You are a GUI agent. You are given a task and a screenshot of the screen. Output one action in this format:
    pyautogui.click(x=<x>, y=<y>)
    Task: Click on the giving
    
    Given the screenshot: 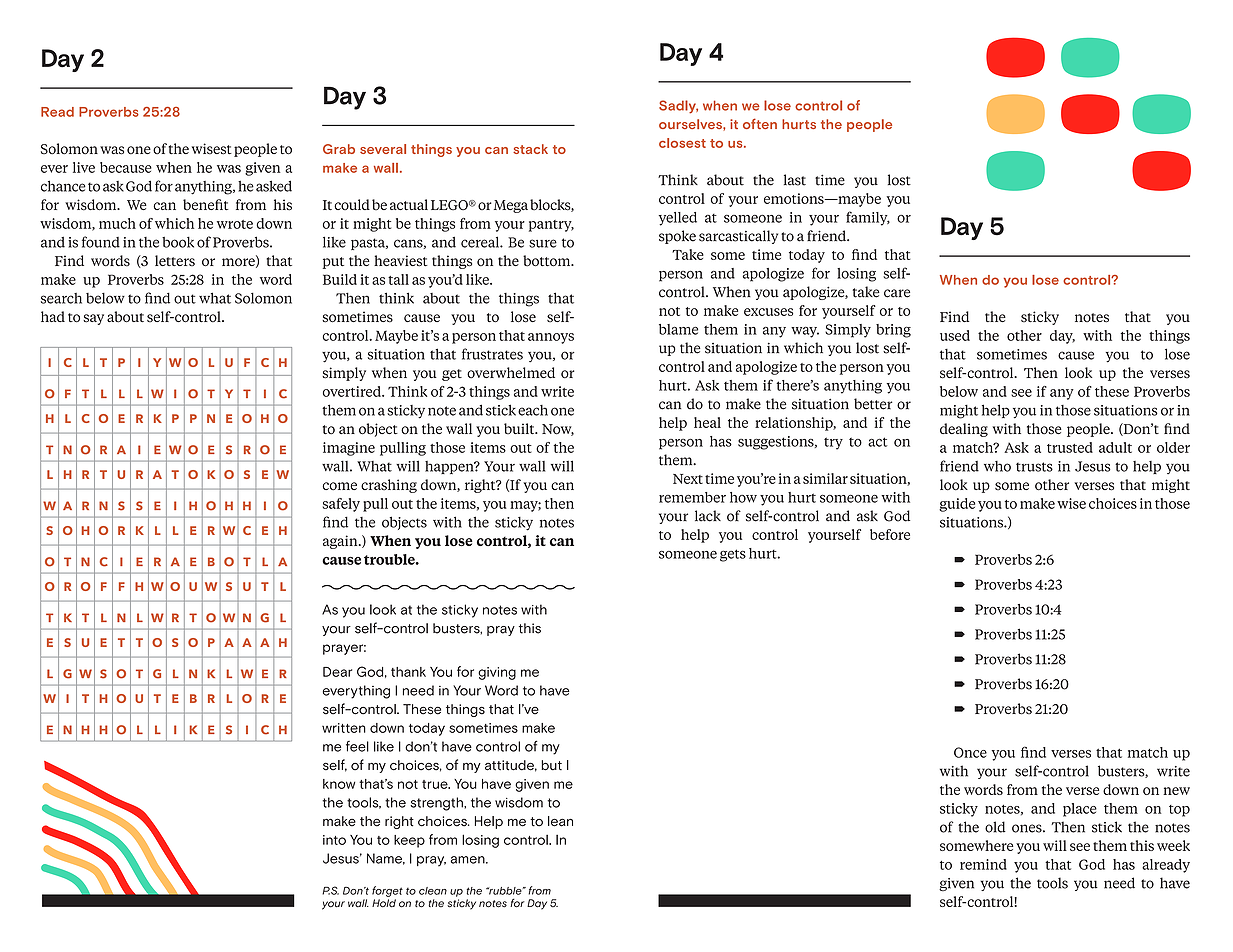 What is the action you would take?
    pyautogui.click(x=497, y=673)
